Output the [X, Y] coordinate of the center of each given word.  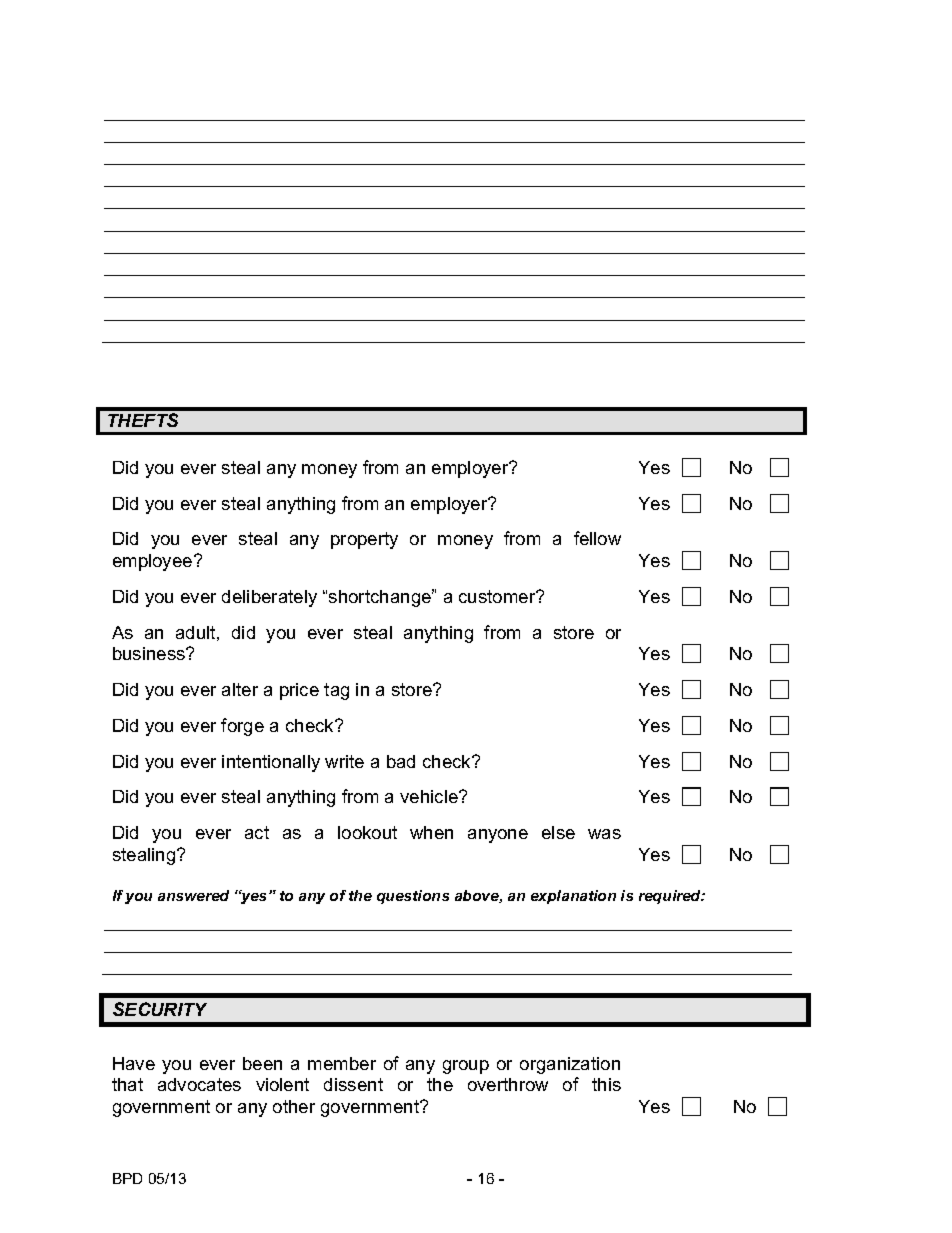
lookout [367, 832]
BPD [127, 1178]
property [364, 540]
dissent [353, 1084]
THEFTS [143, 420]
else [558, 832]
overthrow [508, 1084]
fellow [597, 538]
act [257, 832]
